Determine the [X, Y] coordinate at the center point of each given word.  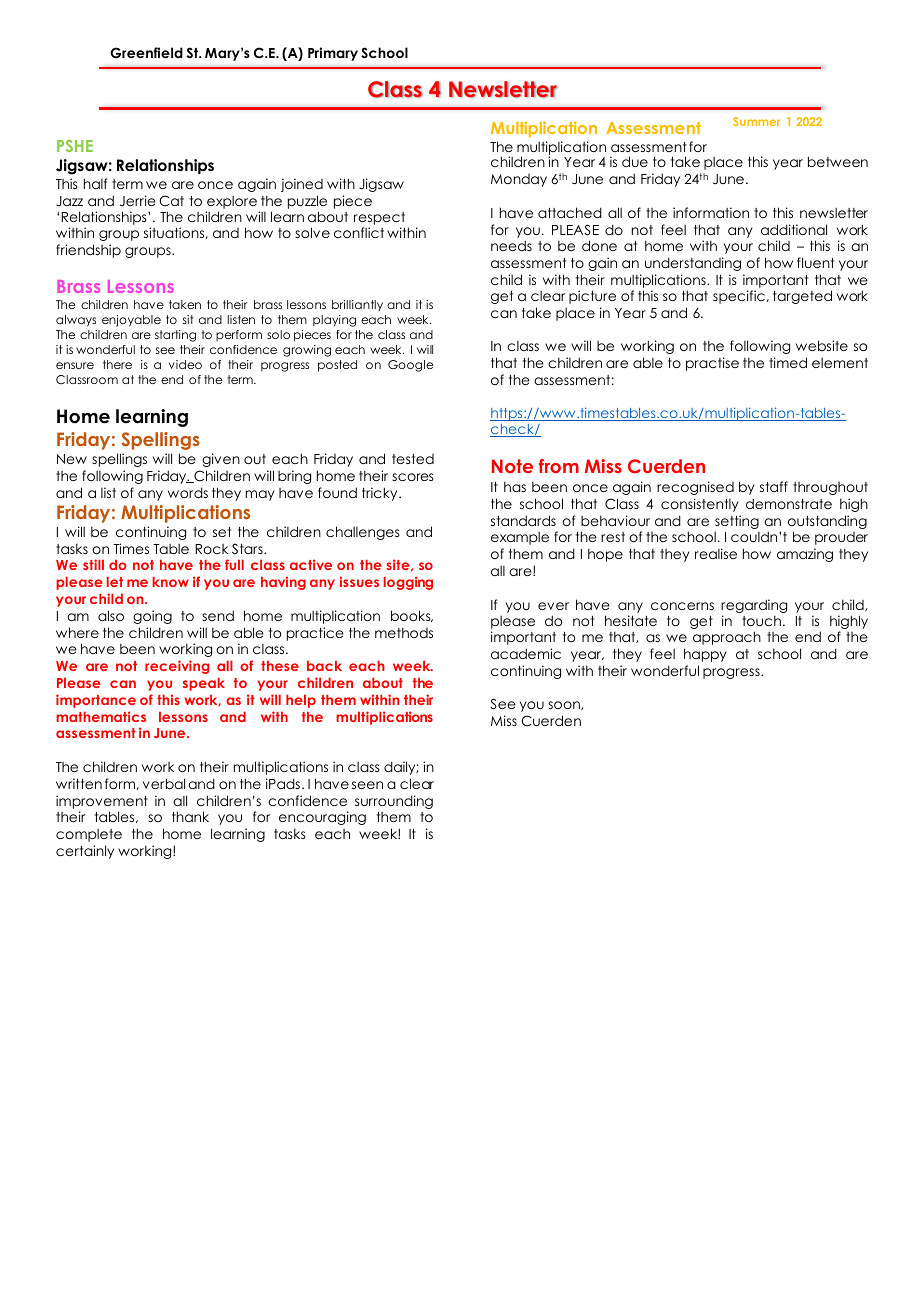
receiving [177, 667]
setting [737, 522]
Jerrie [138, 201]
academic [526, 653]
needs [511, 245]
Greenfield [146, 53]
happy [705, 655]
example [520, 538]
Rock [211, 549]
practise [712, 364]
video [185, 364]
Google [410, 366]
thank [190, 816]
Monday [519, 180]
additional [794, 229]
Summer [756, 121]
